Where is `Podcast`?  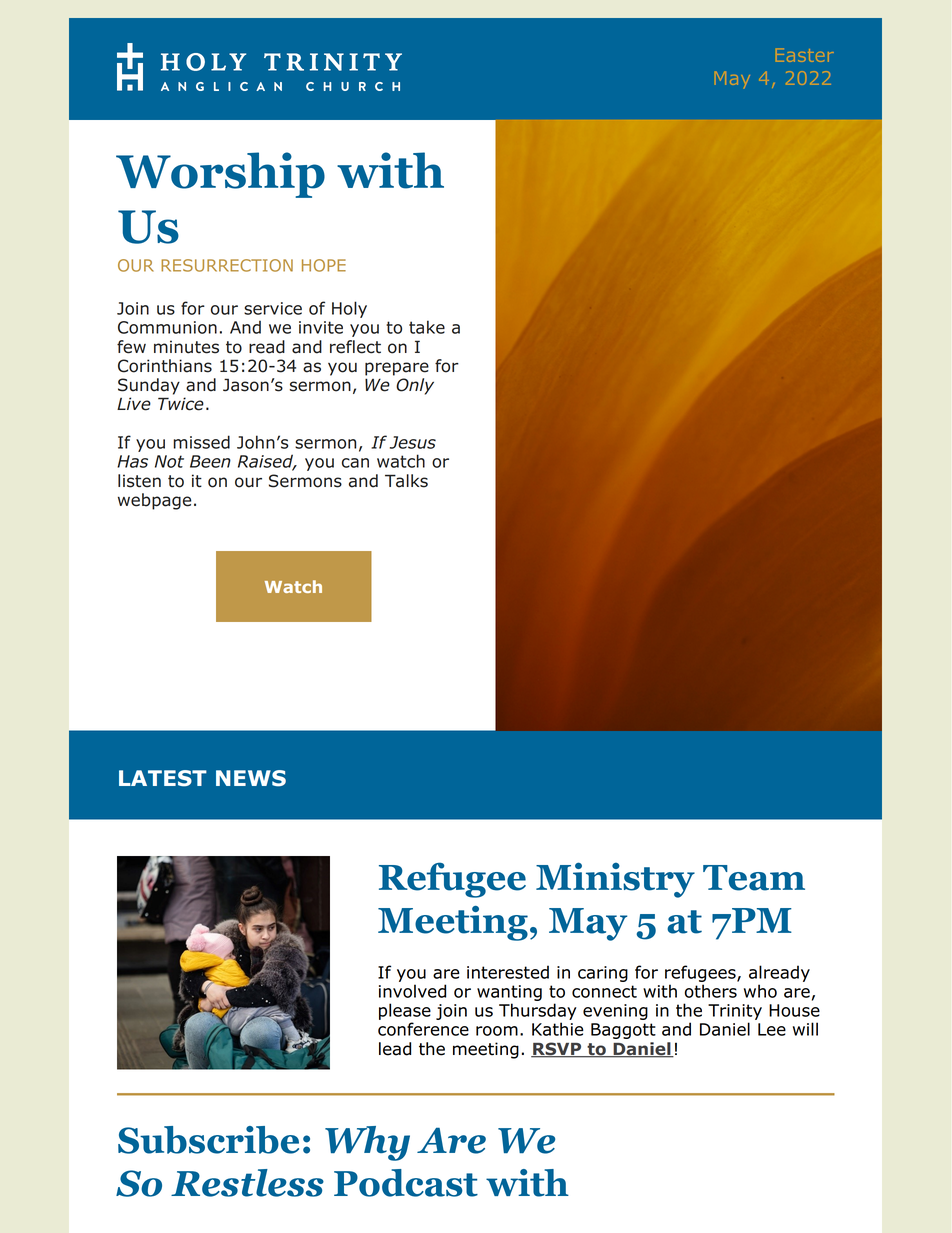 Podcast is located at coordinates (406, 1183).
